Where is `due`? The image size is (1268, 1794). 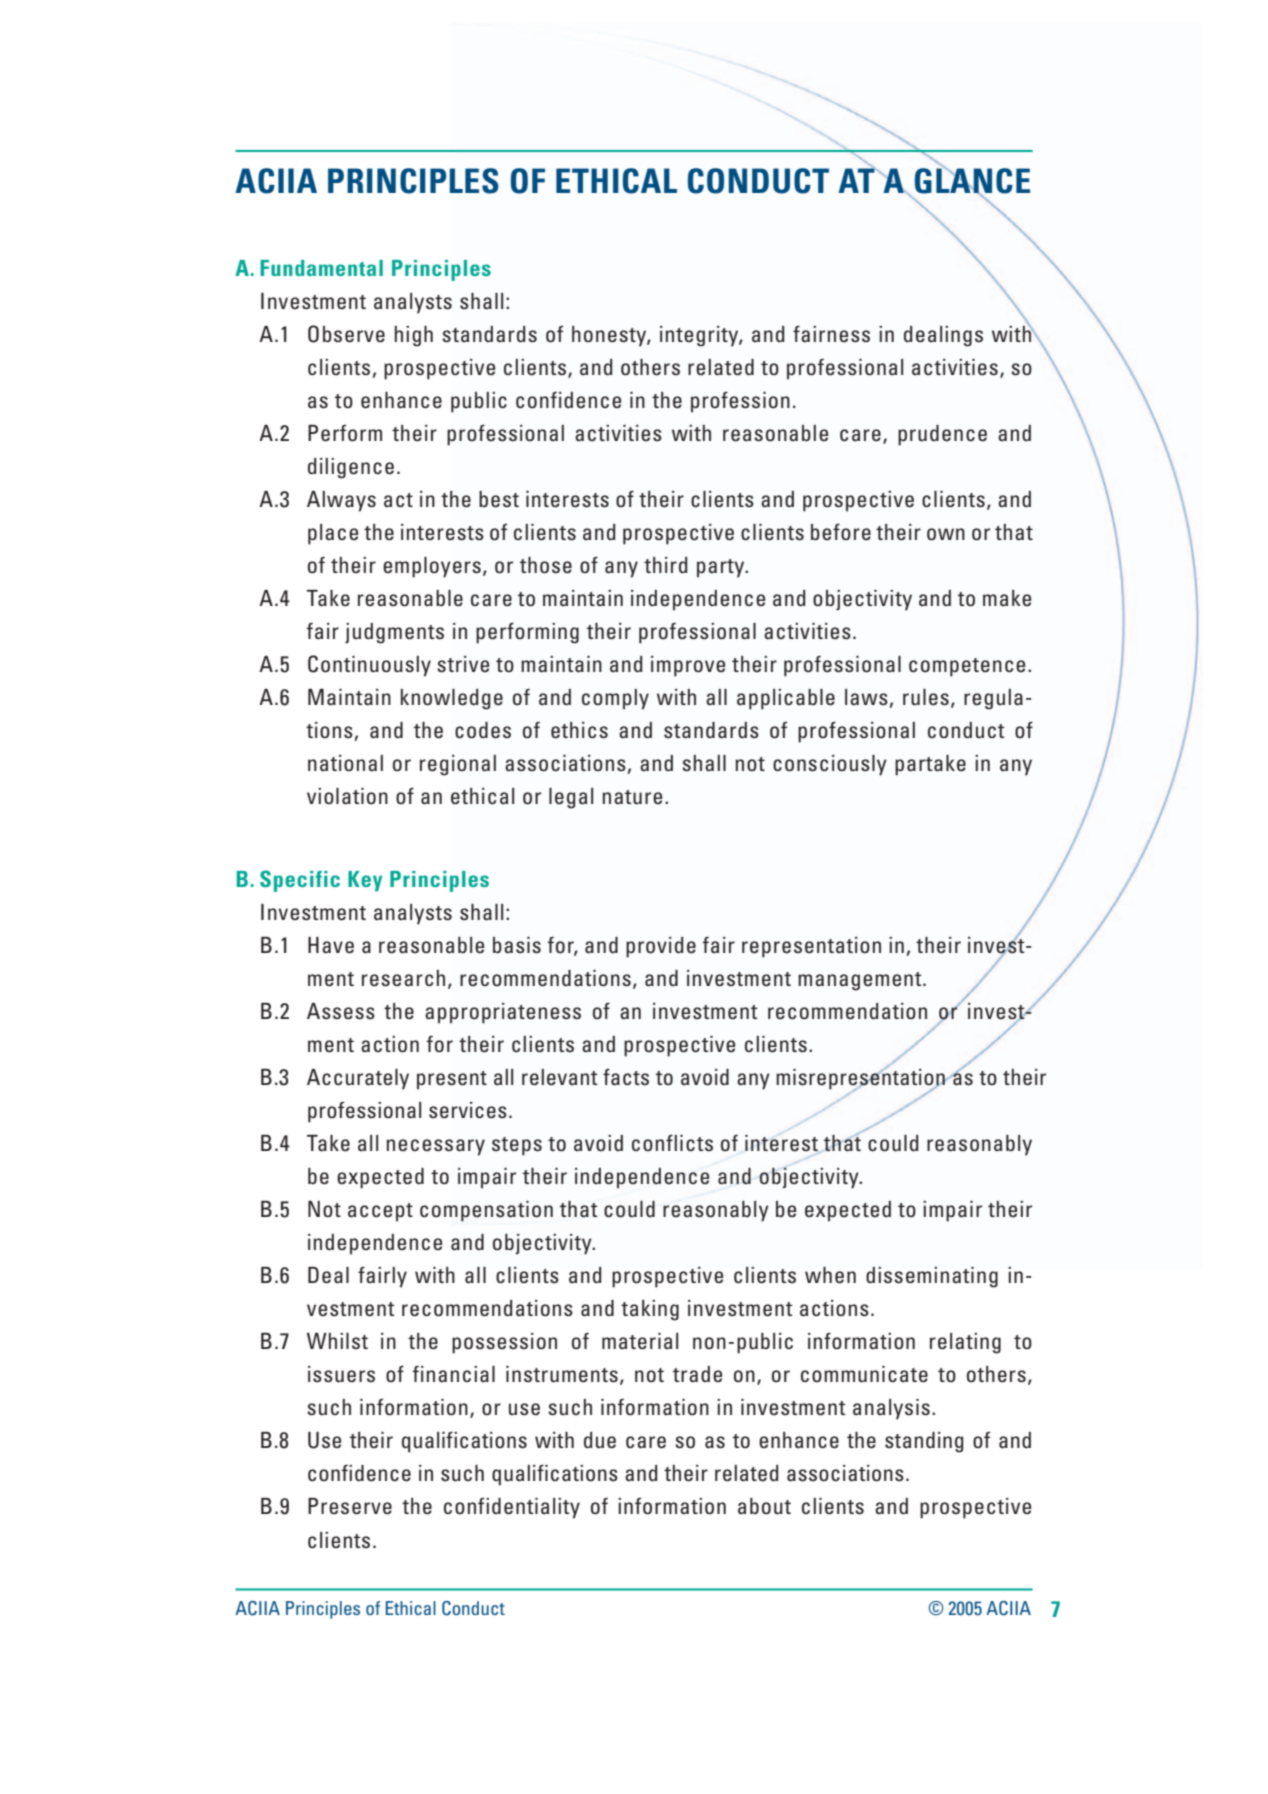
due is located at coordinates (600, 1440).
